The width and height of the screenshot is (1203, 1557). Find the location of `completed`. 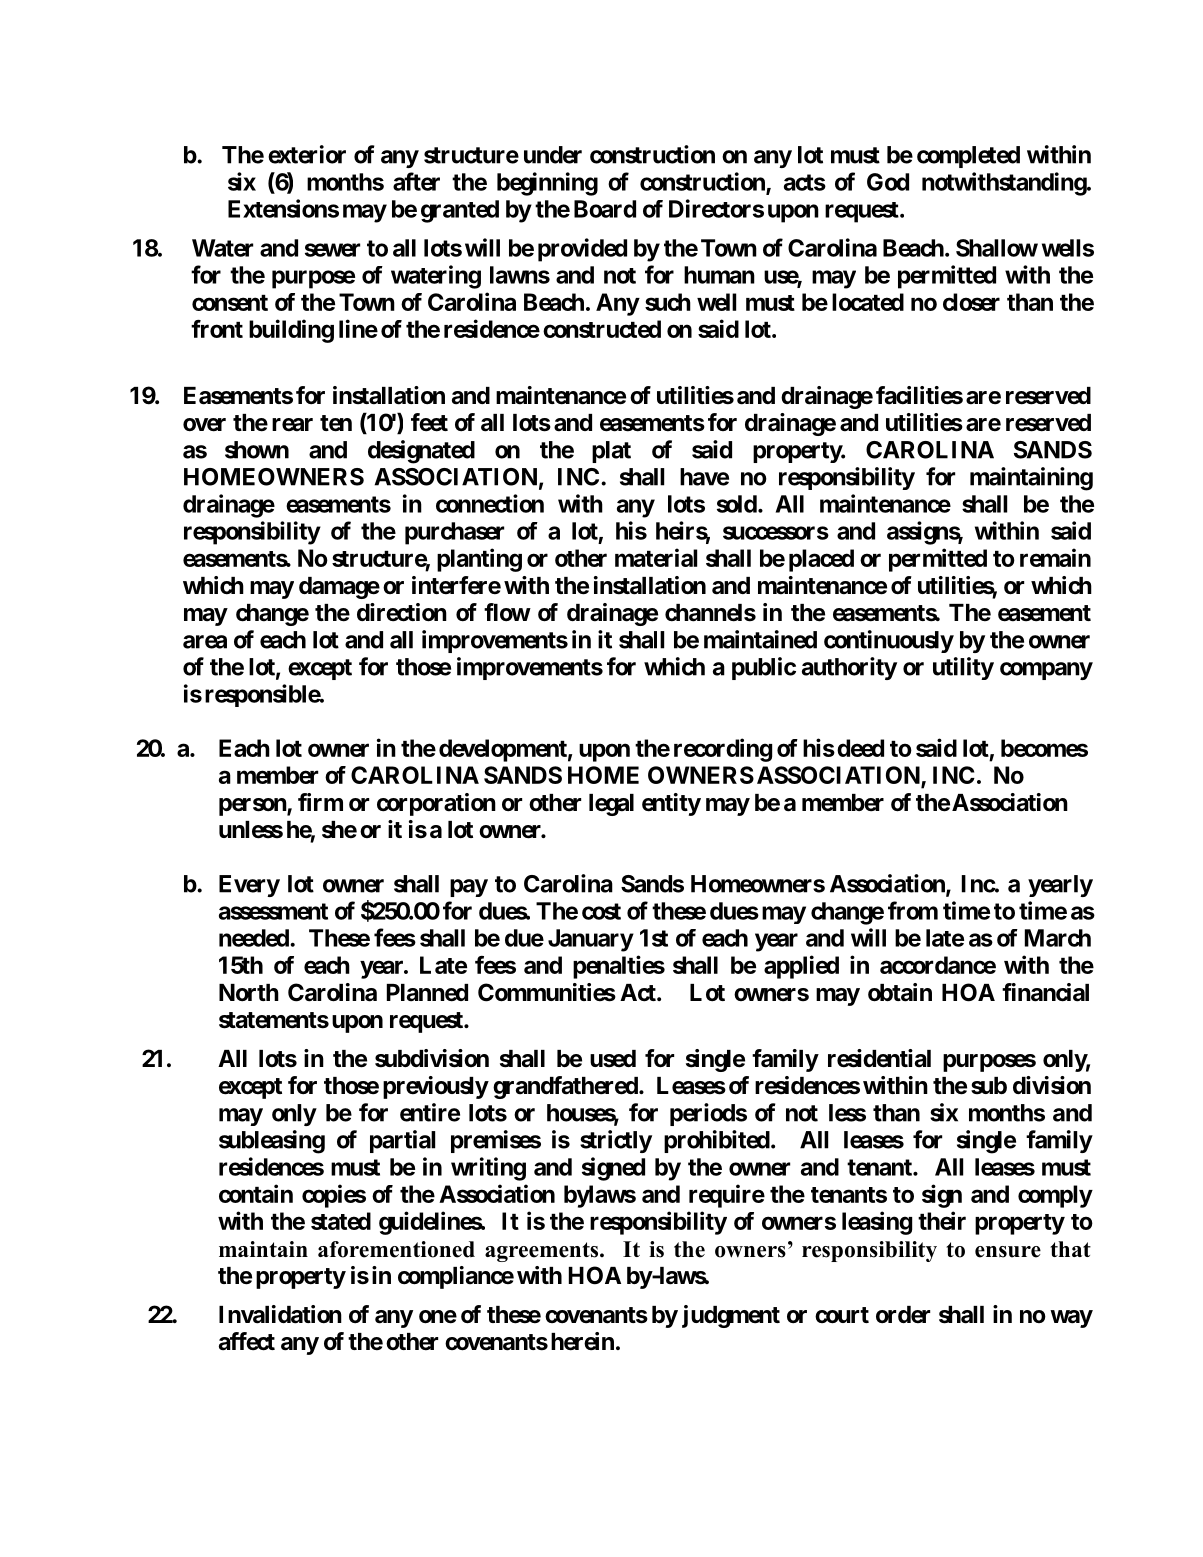

completed is located at coordinates (968, 157).
